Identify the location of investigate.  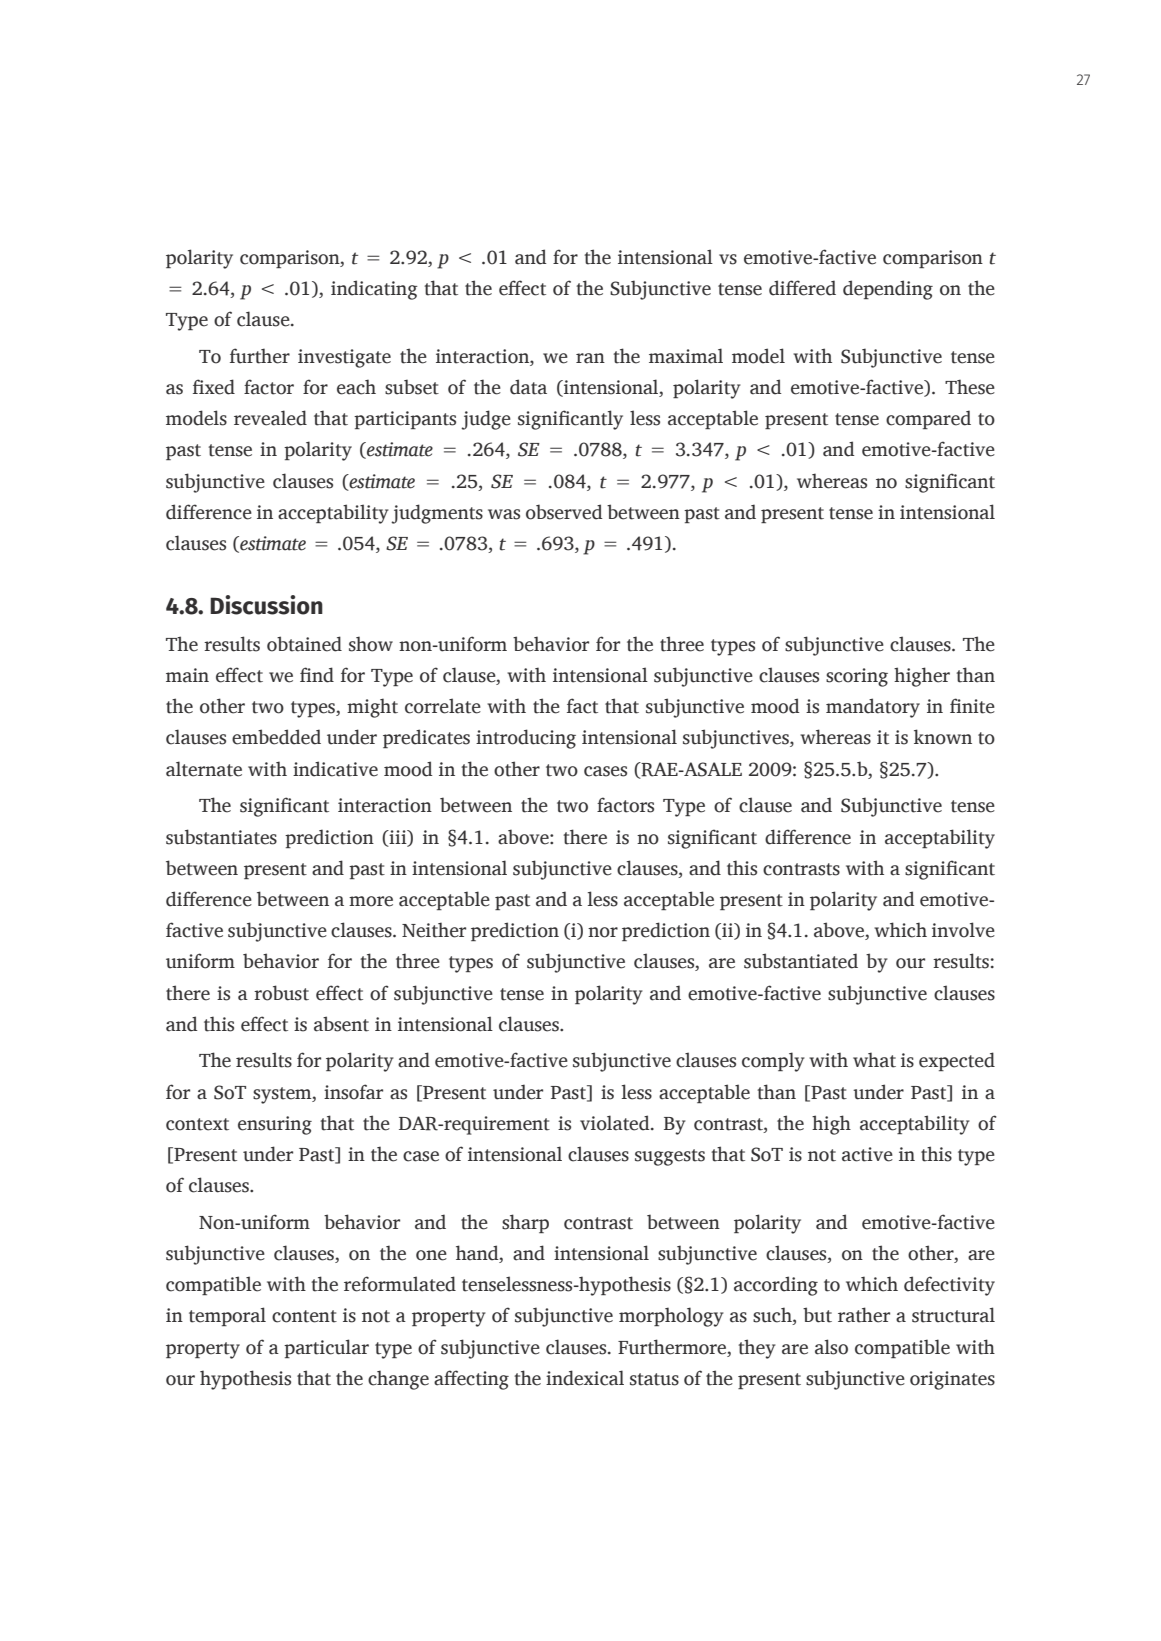
(344, 358).
